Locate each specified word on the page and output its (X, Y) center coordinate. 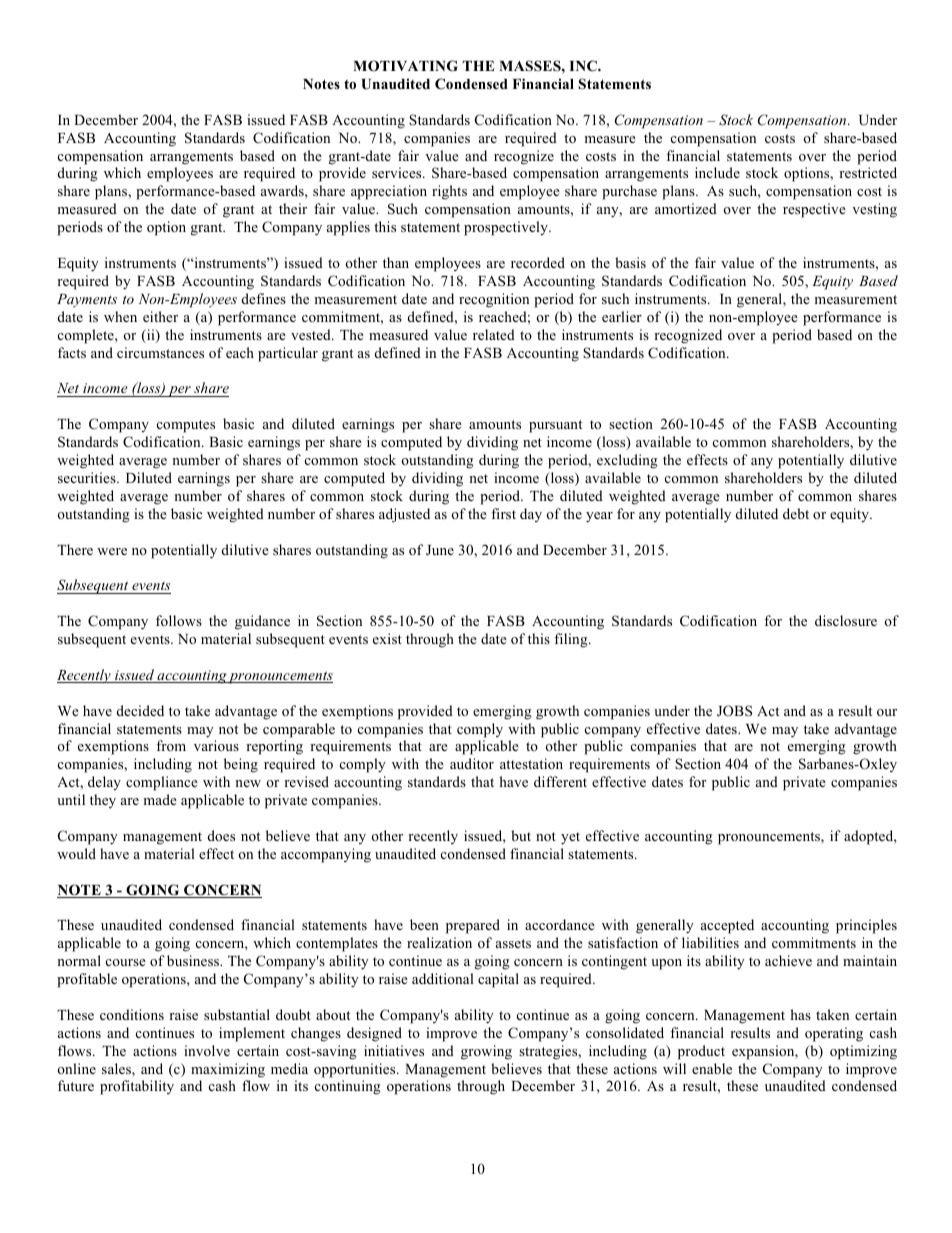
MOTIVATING (405, 66)
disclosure (846, 620)
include (717, 172)
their (293, 208)
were (112, 551)
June (440, 550)
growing (486, 1052)
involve (207, 1050)
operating (834, 1034)
